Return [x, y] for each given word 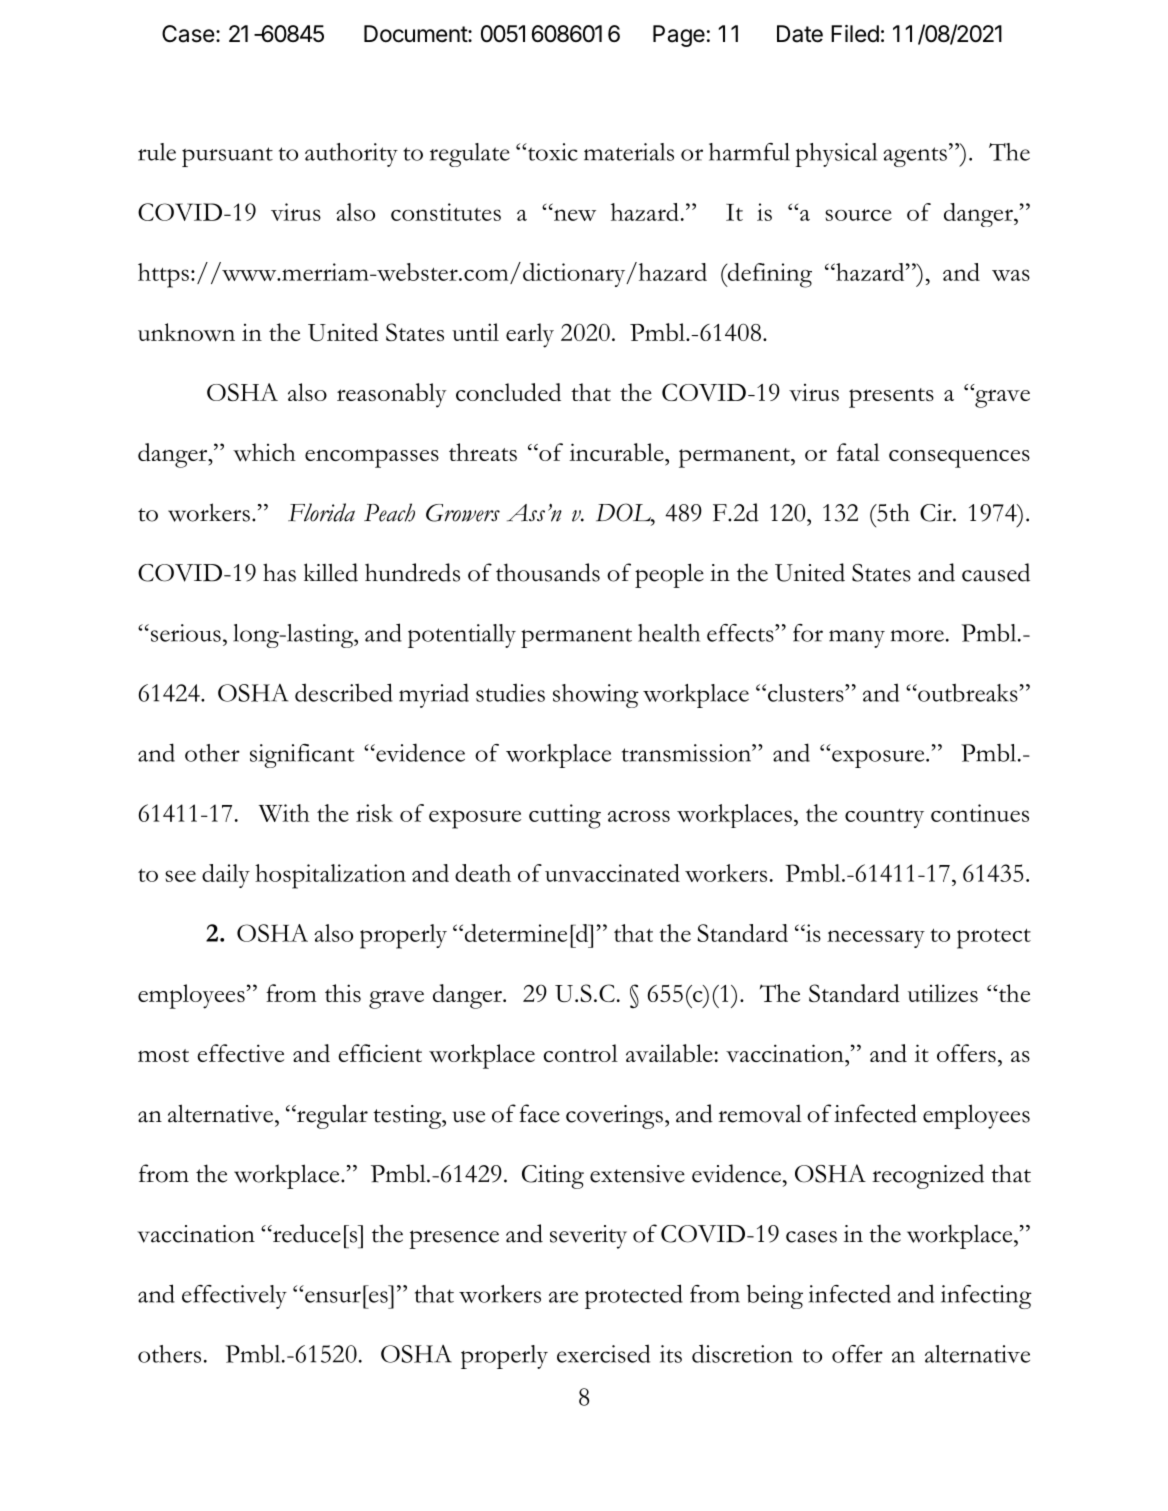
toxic [552, 152]
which [264, 452]
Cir [937, 513]
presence [454, 1239]
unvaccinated [612, 873]
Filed [855, 34]
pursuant [227, 157]
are [563, 1297]
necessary [876, 939]
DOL [624, 512]
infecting [986, 1297]
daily [226, 876]
